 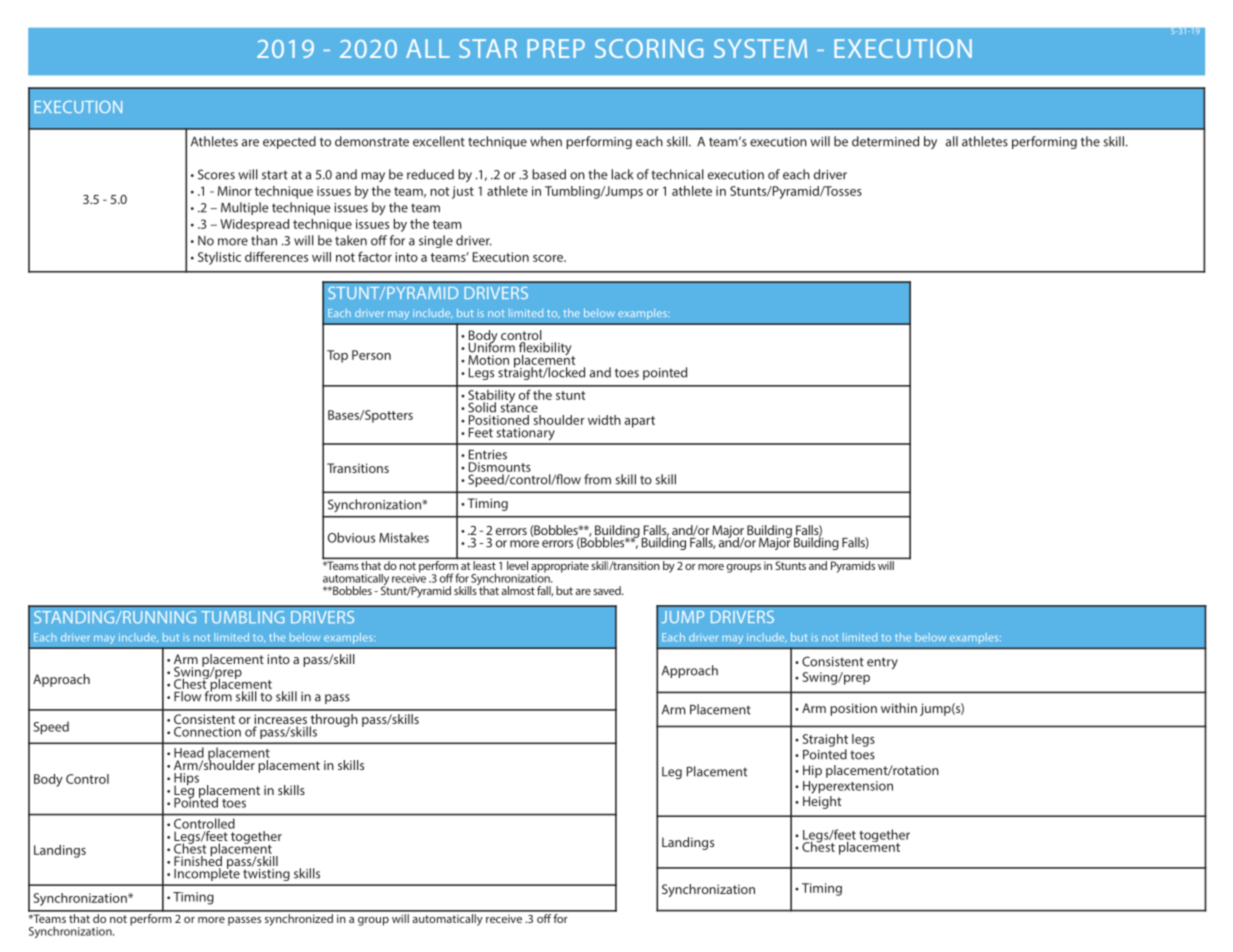 What do you see at coordinates (677, 174) in the image?
I see `technical` at bounding box center [677, 174].
